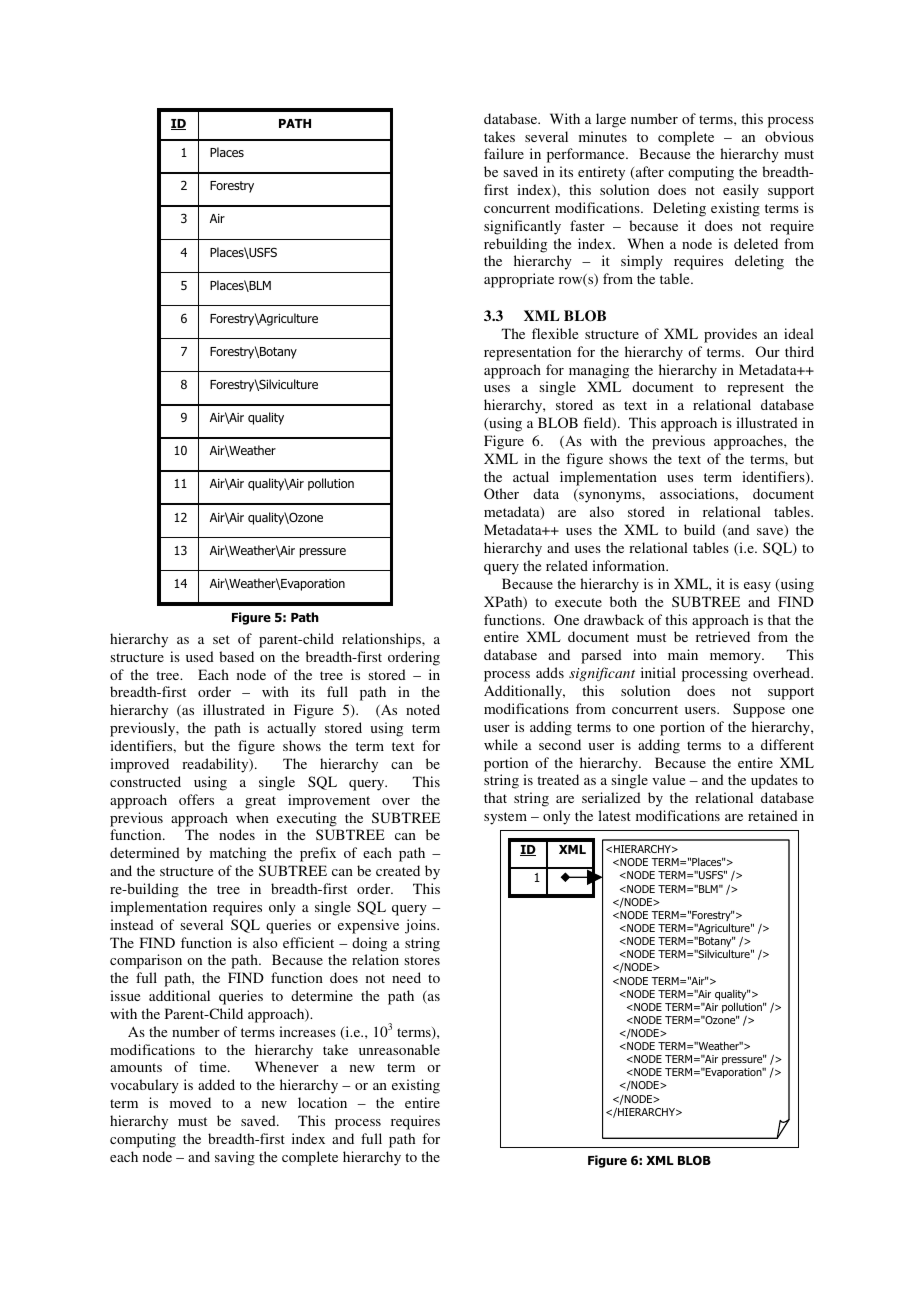 This screenshot has height=1308, width=924. I want to click on performance, so click(587, 155).
